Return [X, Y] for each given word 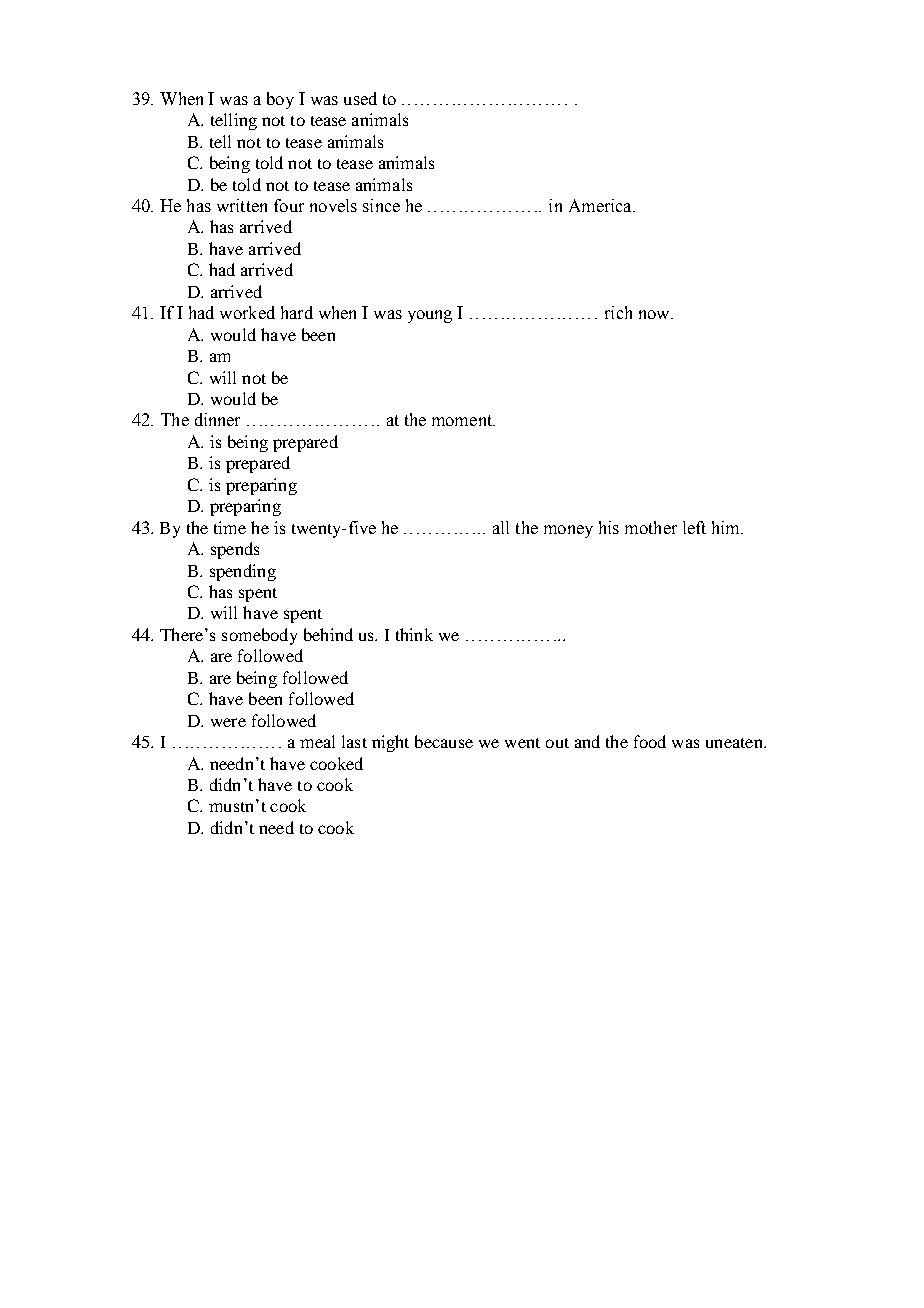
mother [651, 527]
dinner [217, 419]
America [601, 205]
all [501, 527]
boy [280, 100]
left [694, 527]
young [430, 316]
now [655, 314]
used [360, 98]
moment [463, 420]
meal [317, 741]
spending [243, 572]
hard [297, 312]
